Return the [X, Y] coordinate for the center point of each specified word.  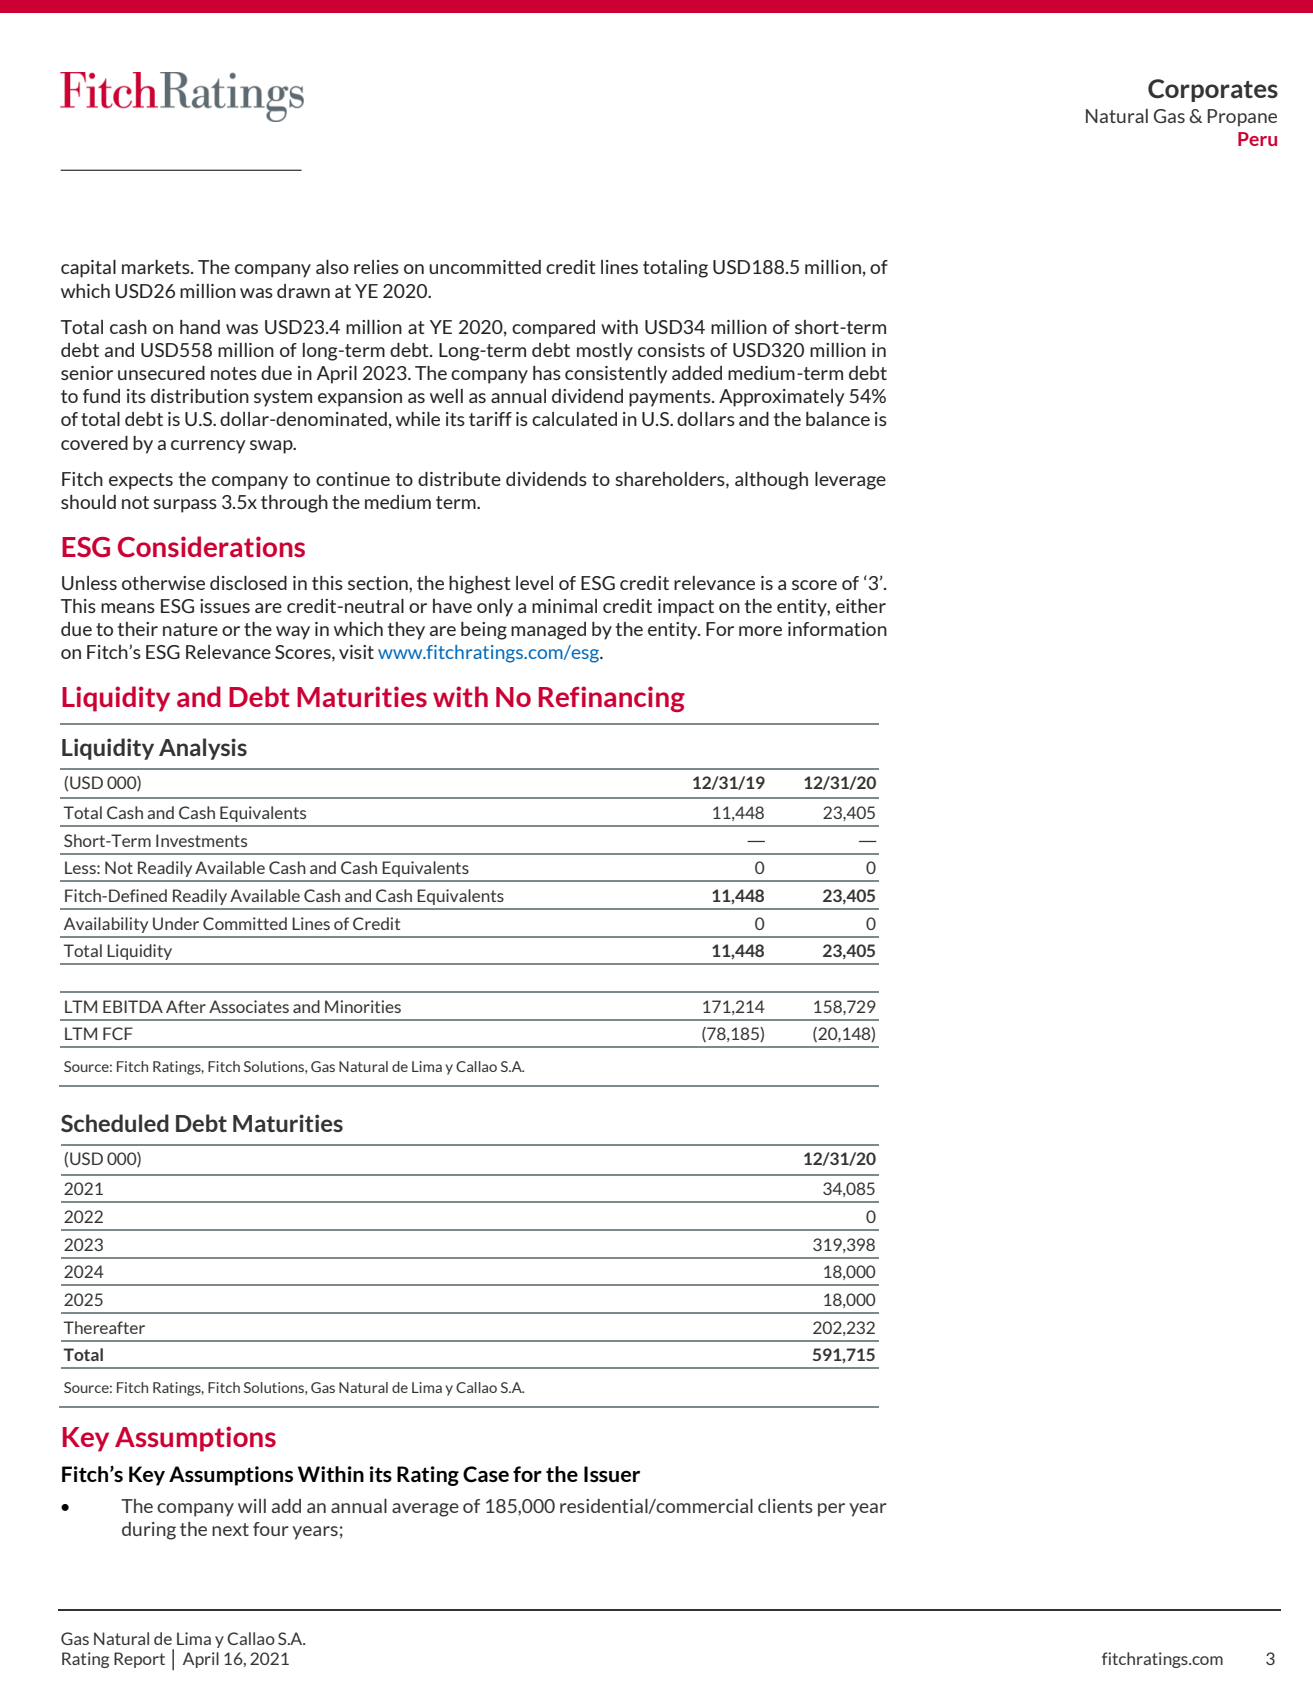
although [771, 481]
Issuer [612, 1474]
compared [553, 329]
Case [486, 1474]
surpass [185, 506]
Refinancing [612, 699]
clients [785, 1506]
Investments [201, 840]
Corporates [1213, 90]
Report [139, 1660]
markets [157, 267]
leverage [850, 481]
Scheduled [115, 1123]
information [837, 629]
